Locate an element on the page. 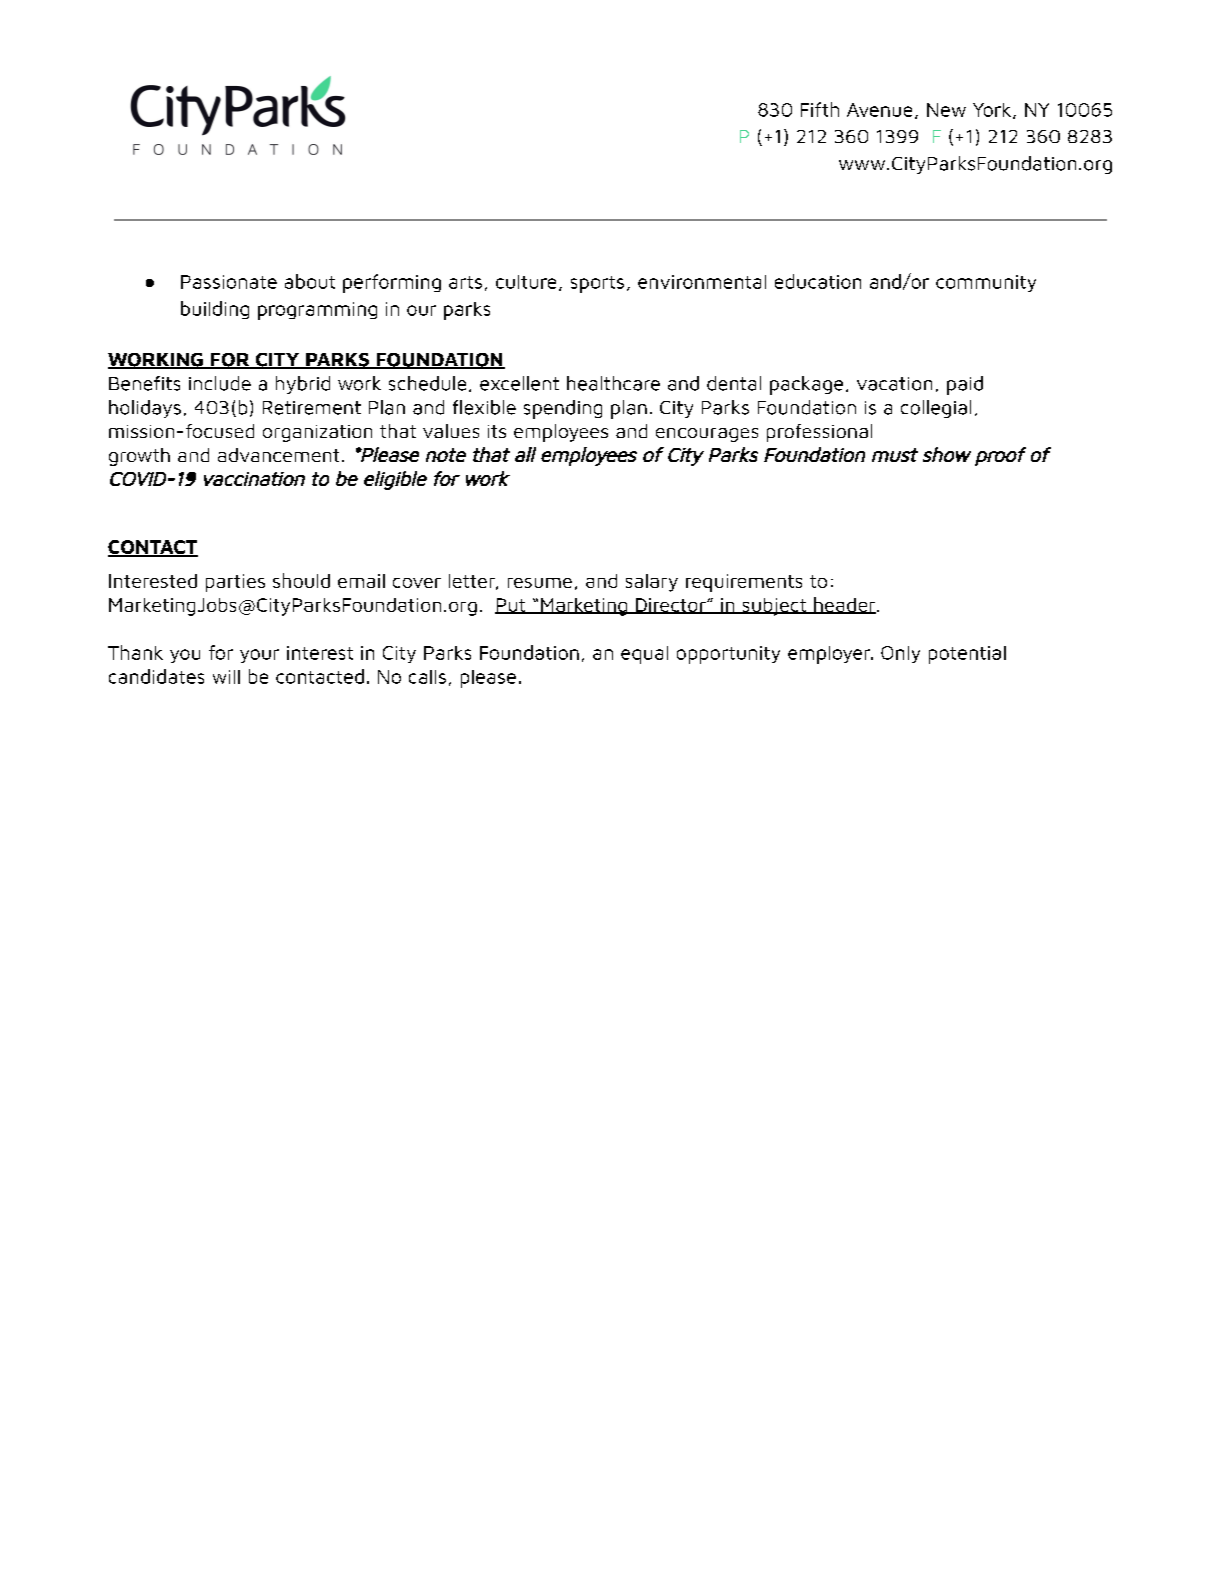 The height and width of the image is (1580, 1221). vacation is located at coordinates (894, 384).
